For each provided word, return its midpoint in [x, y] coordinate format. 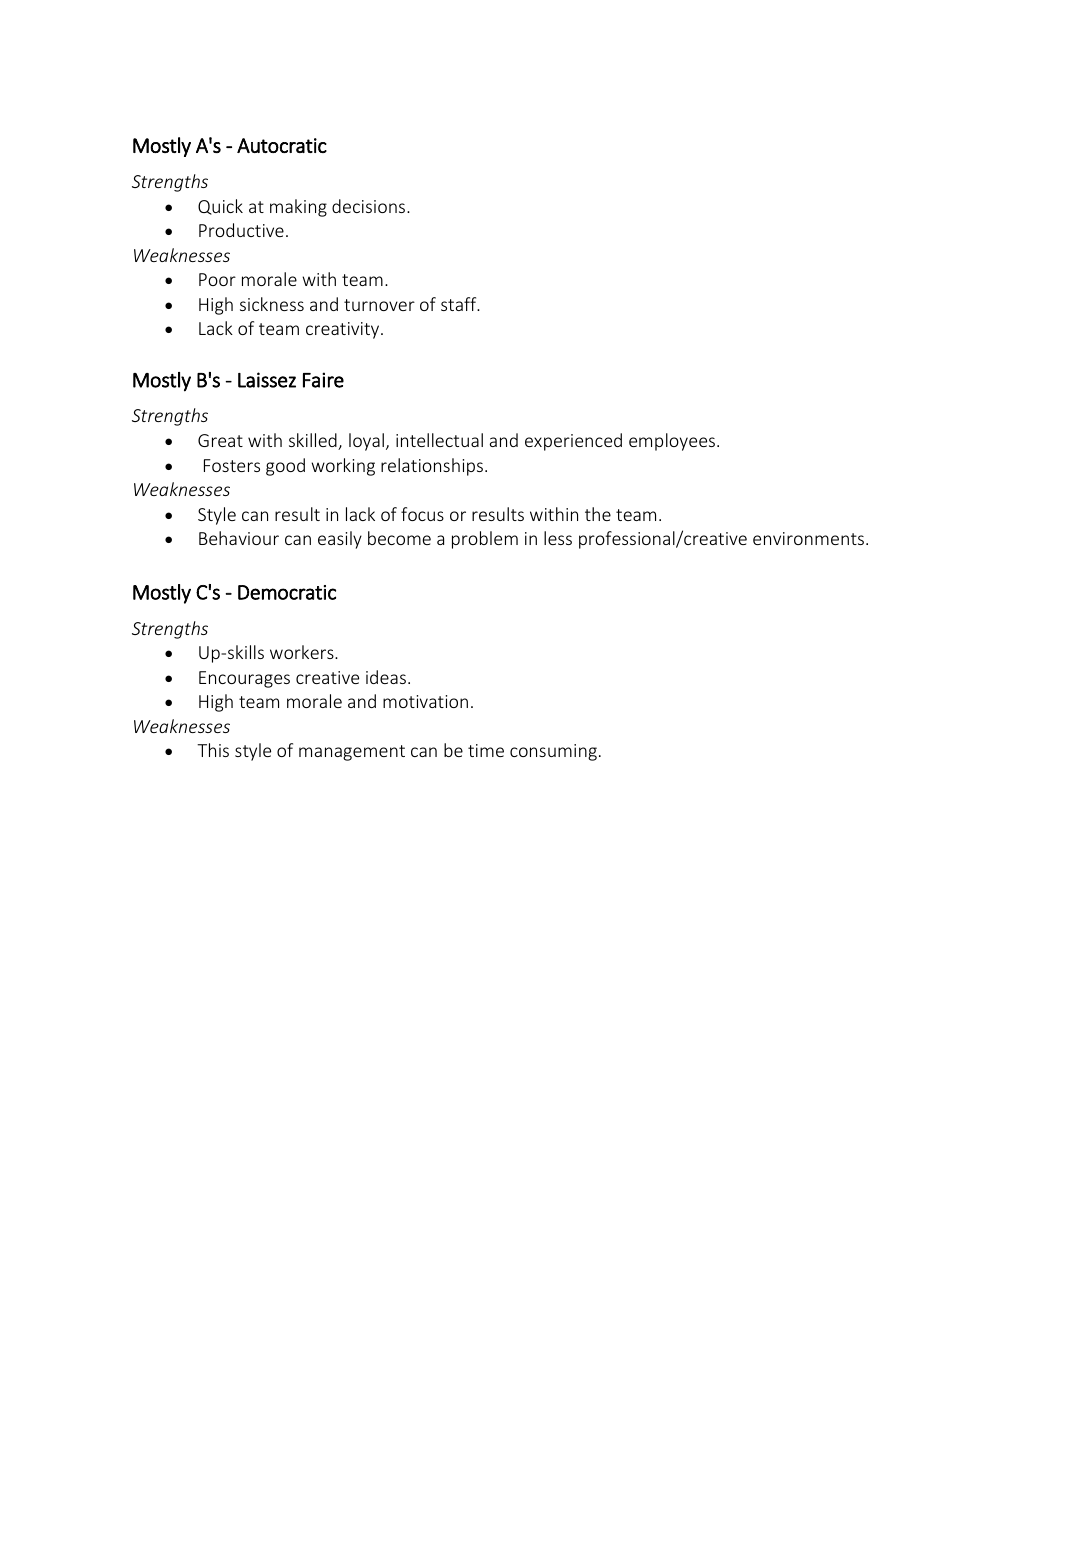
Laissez [267, 380]
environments [810, 538]
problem [485, 540]
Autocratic [282, 145]
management [352, 753]
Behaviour [239, 538]
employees [673, 442]
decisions [370, 206]
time [486, 750]
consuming [553, 752]
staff [460, 304]
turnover [379, 305]
